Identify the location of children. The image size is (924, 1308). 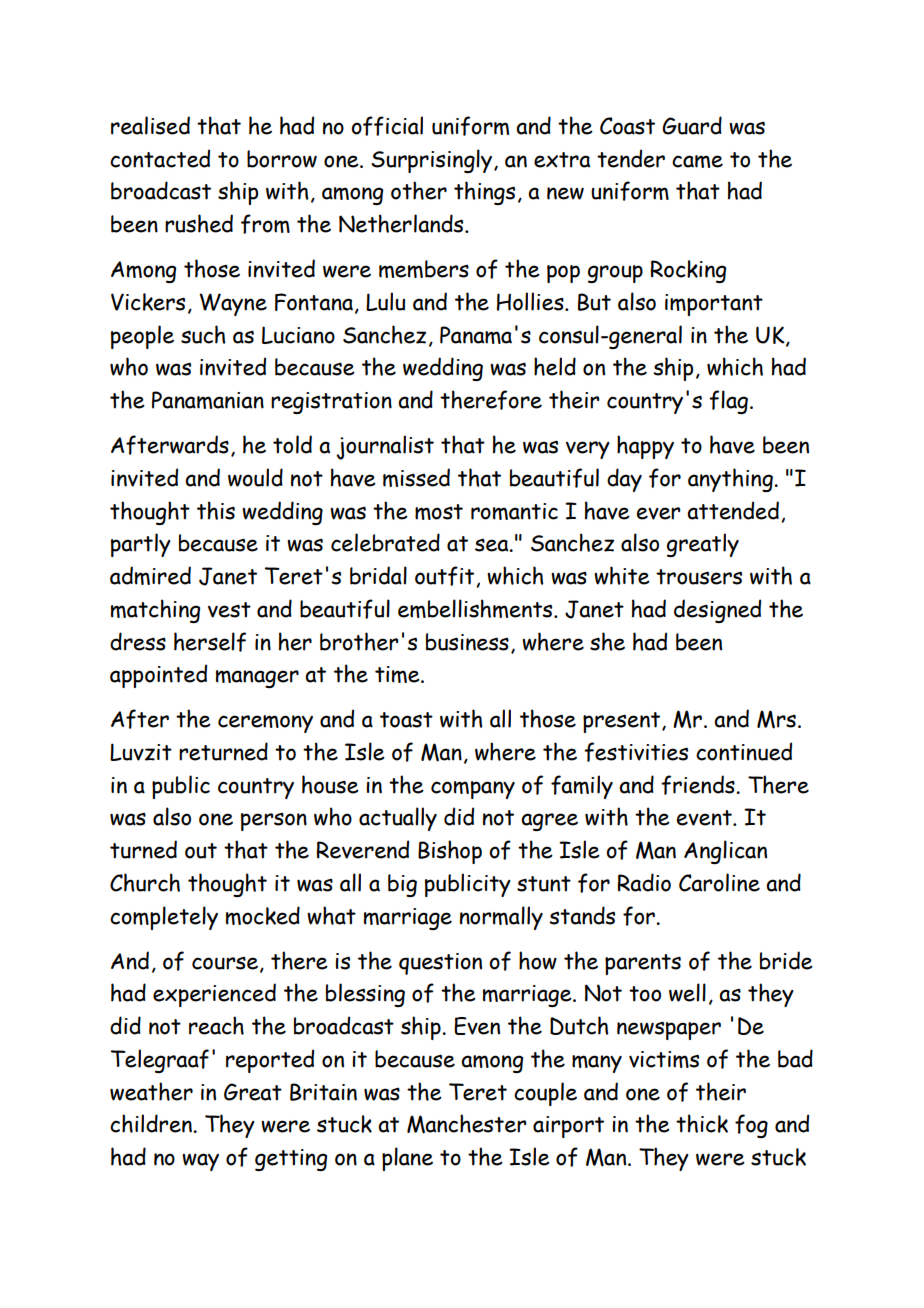
(152, 1123).
